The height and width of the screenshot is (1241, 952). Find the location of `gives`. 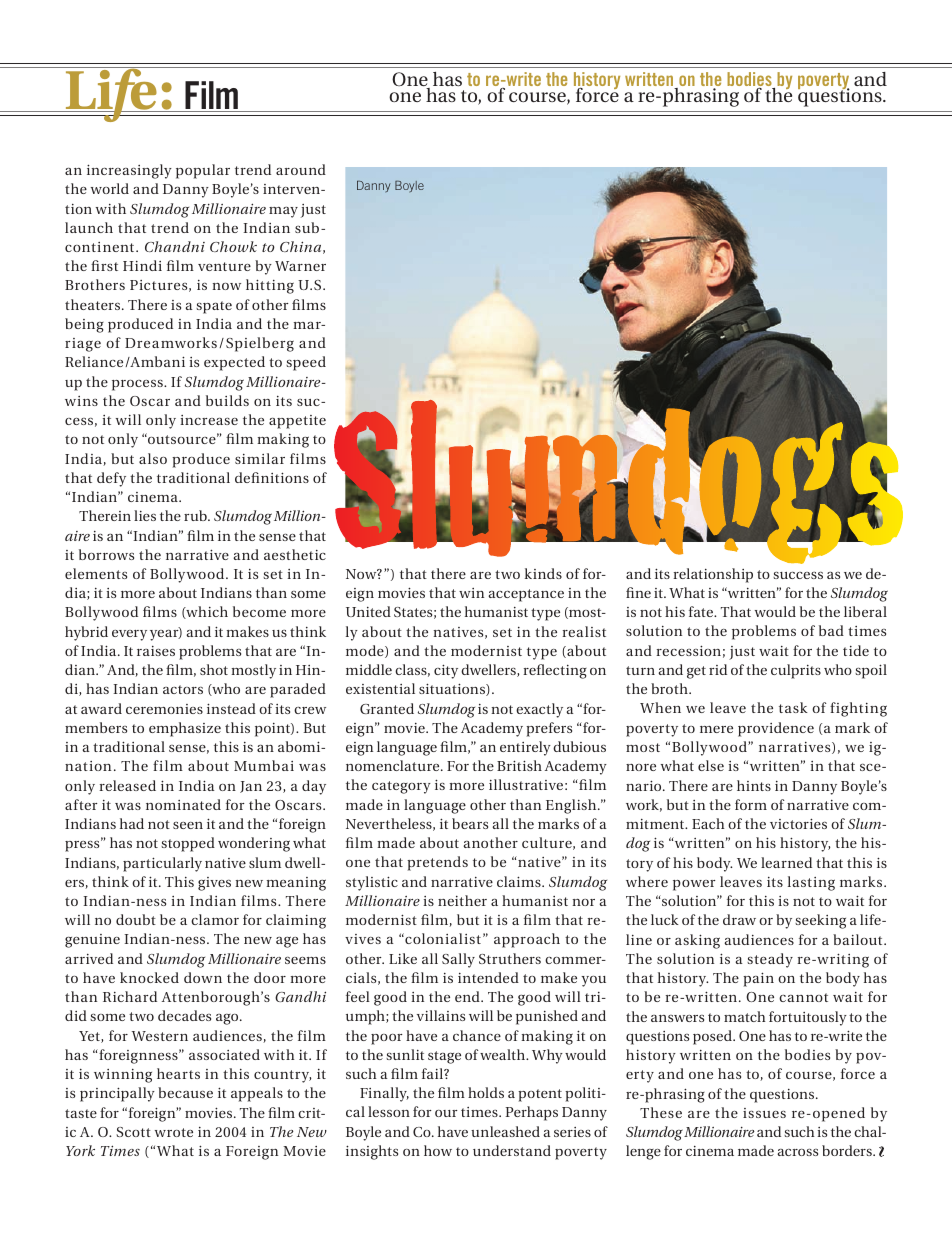

gives is located at coordinates (214, 884).
